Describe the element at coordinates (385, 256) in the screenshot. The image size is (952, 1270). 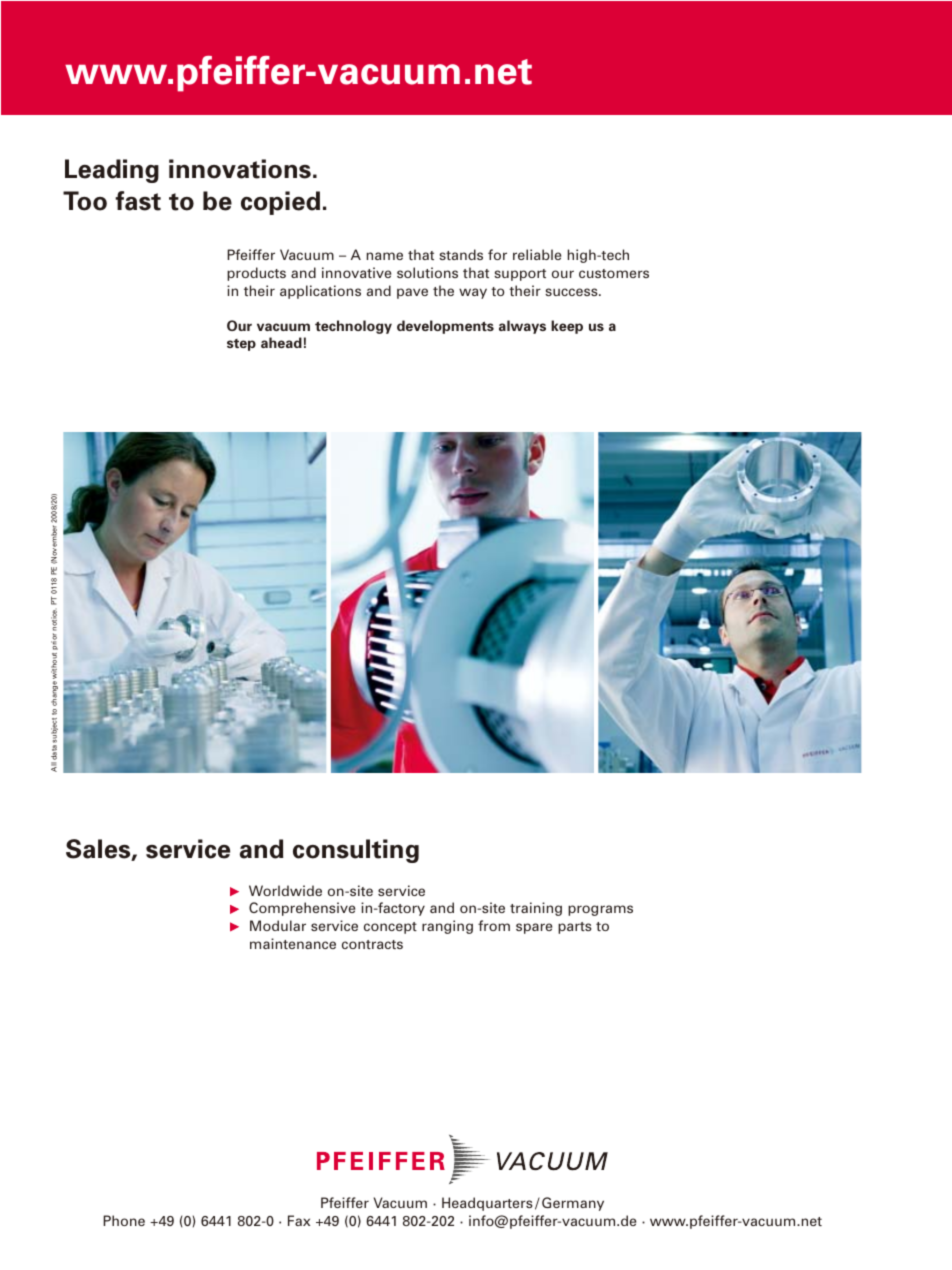
I see `name` at that location.
